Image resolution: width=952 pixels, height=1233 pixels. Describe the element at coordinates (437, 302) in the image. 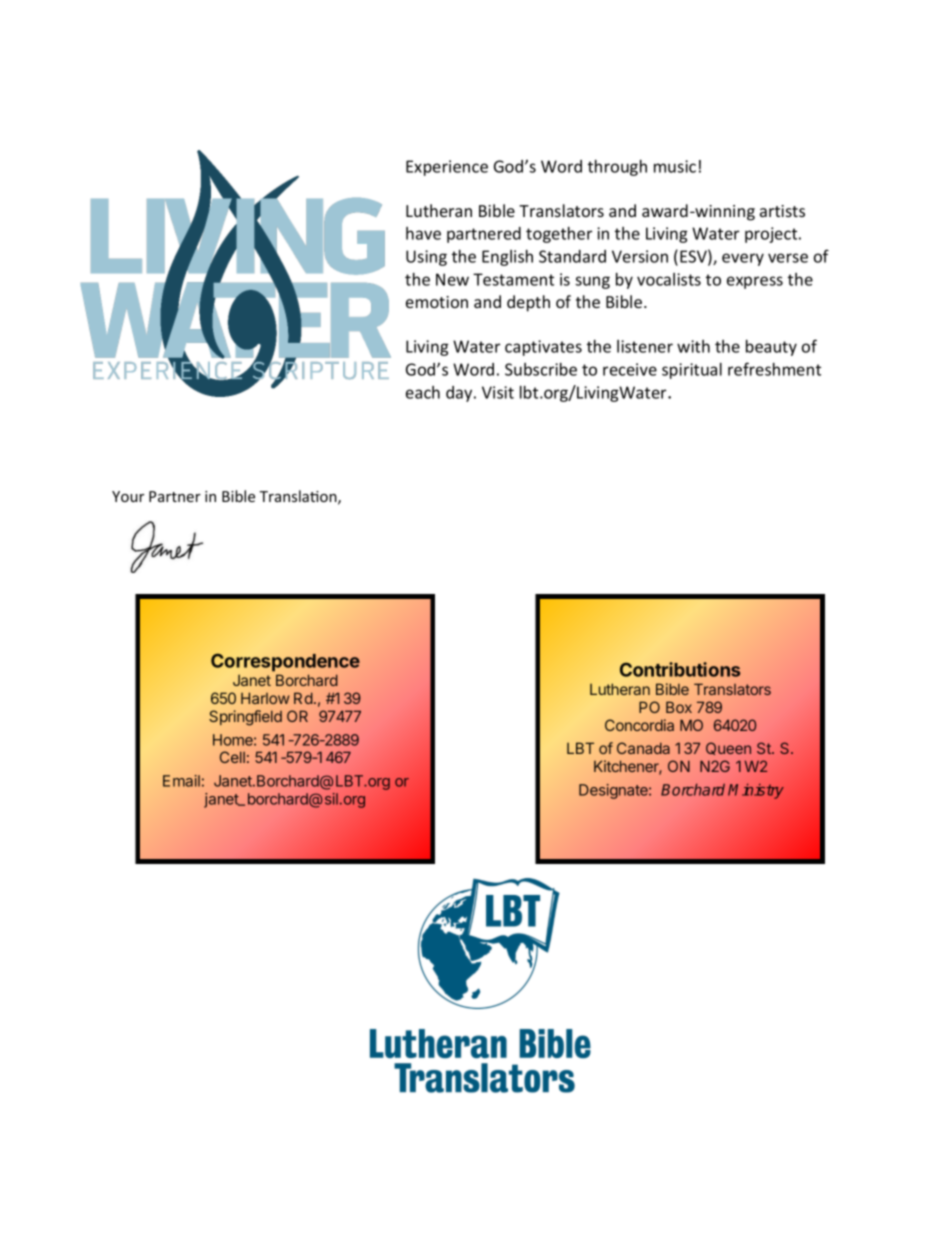

I see `emotion` at that location.
